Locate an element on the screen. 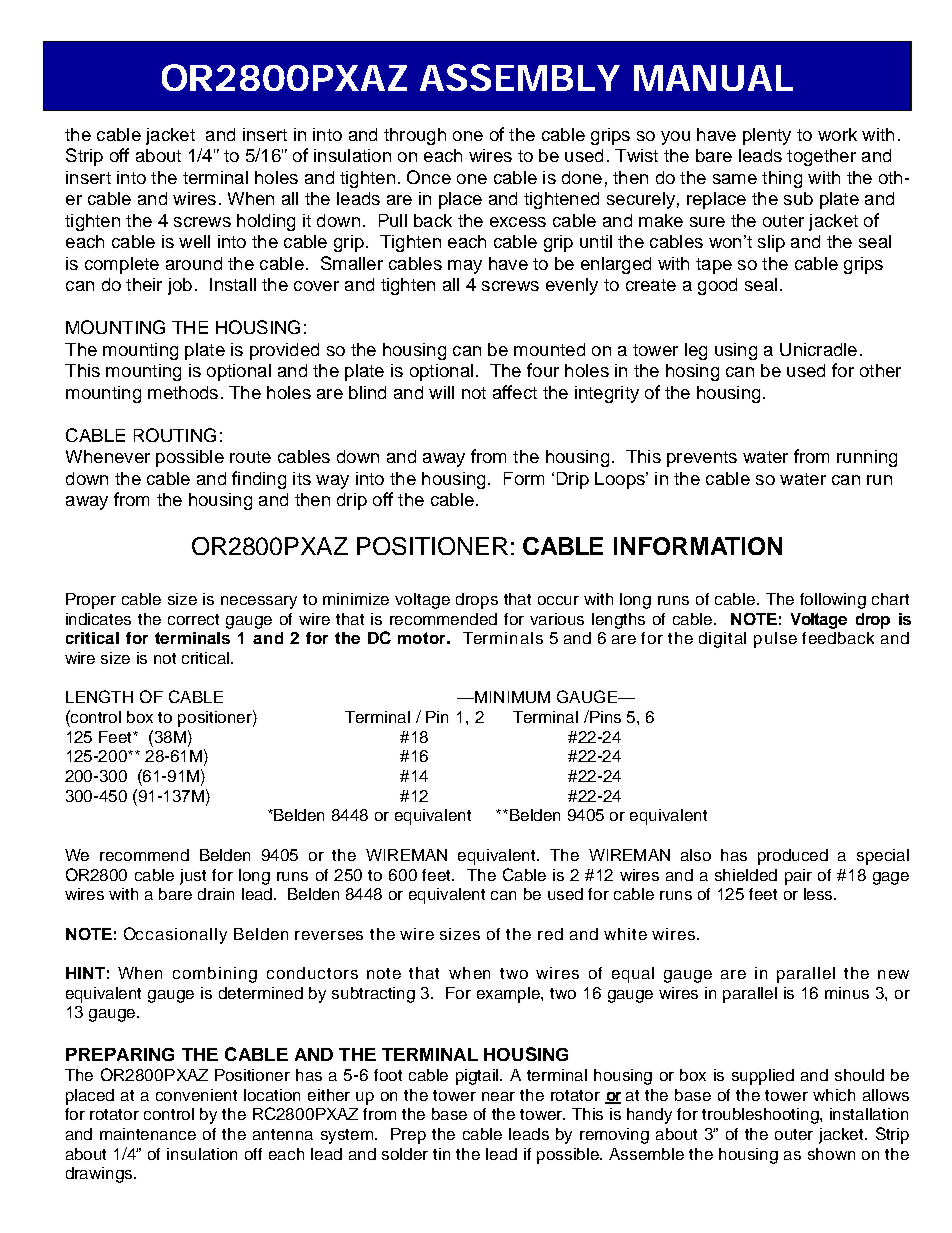  correct is located at coordinates (193, 619).
